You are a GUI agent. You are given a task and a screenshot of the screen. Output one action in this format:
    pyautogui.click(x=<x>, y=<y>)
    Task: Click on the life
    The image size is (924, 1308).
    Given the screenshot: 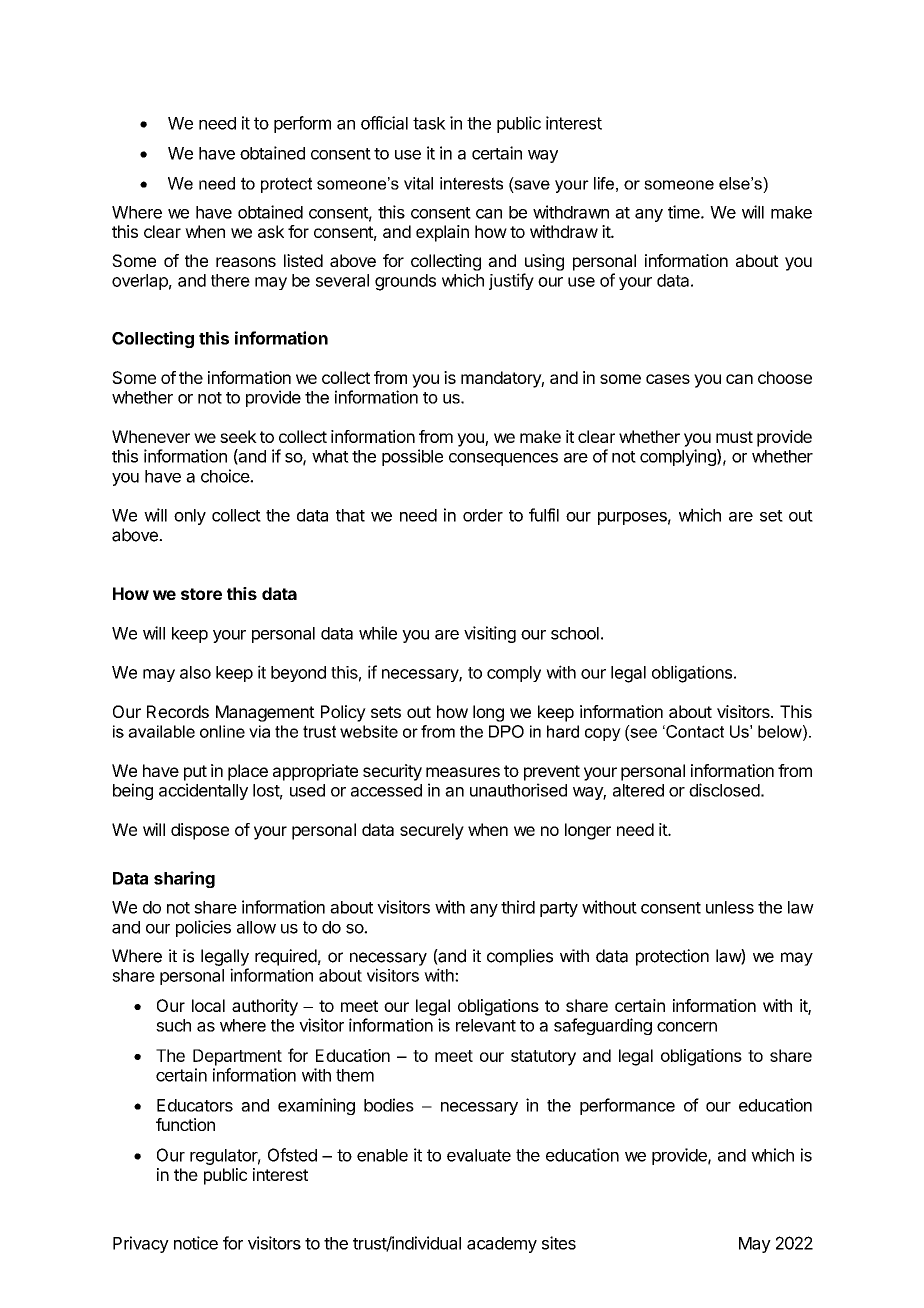 What is the action you would take?
    pyautogui.click(x=604, y=183)
